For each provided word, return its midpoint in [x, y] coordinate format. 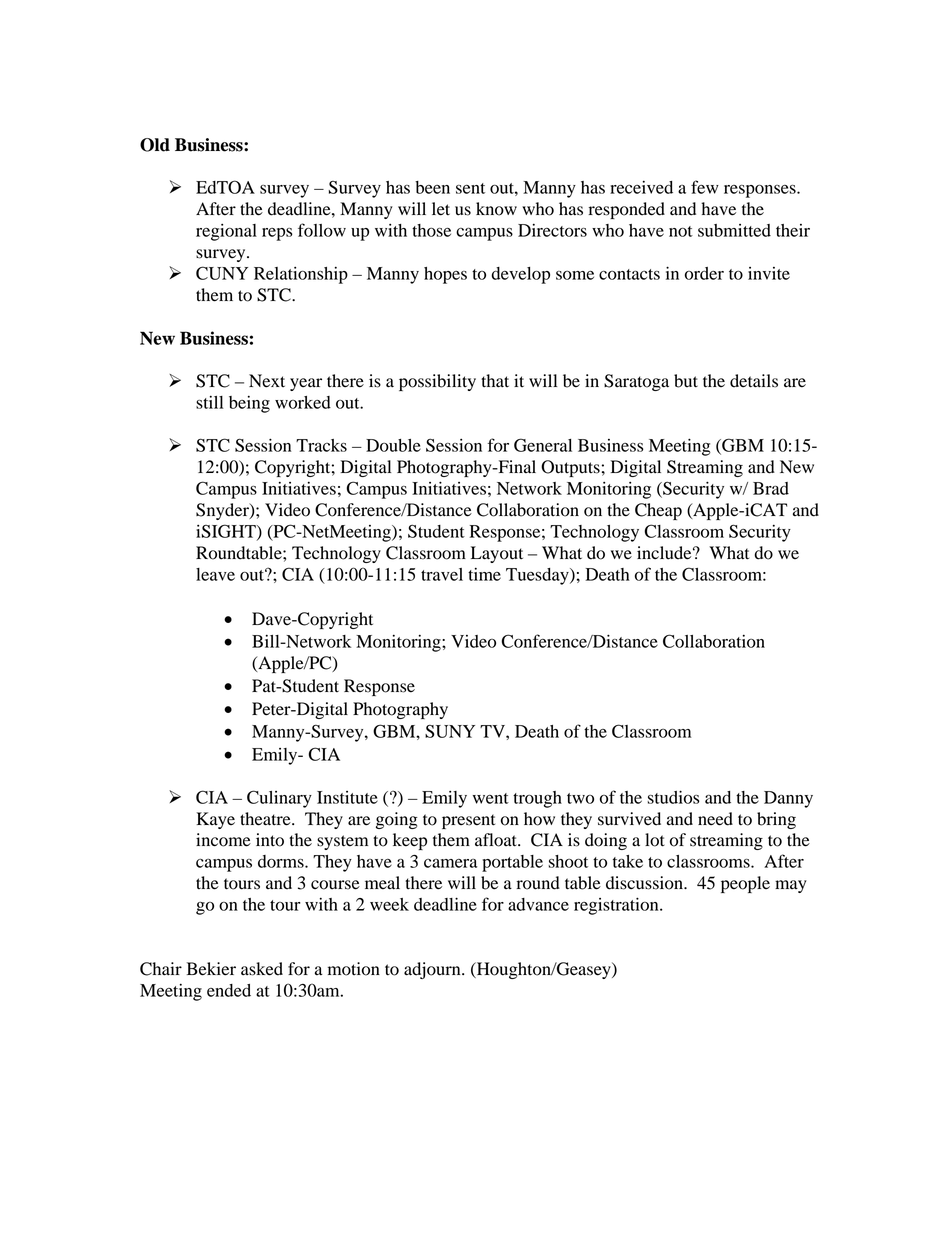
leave [215, 574]
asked [262, 969]
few [705, 187]
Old [155, 145]
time [484, 574]
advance [538, 904]
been [432, 187]
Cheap [658, 511]
